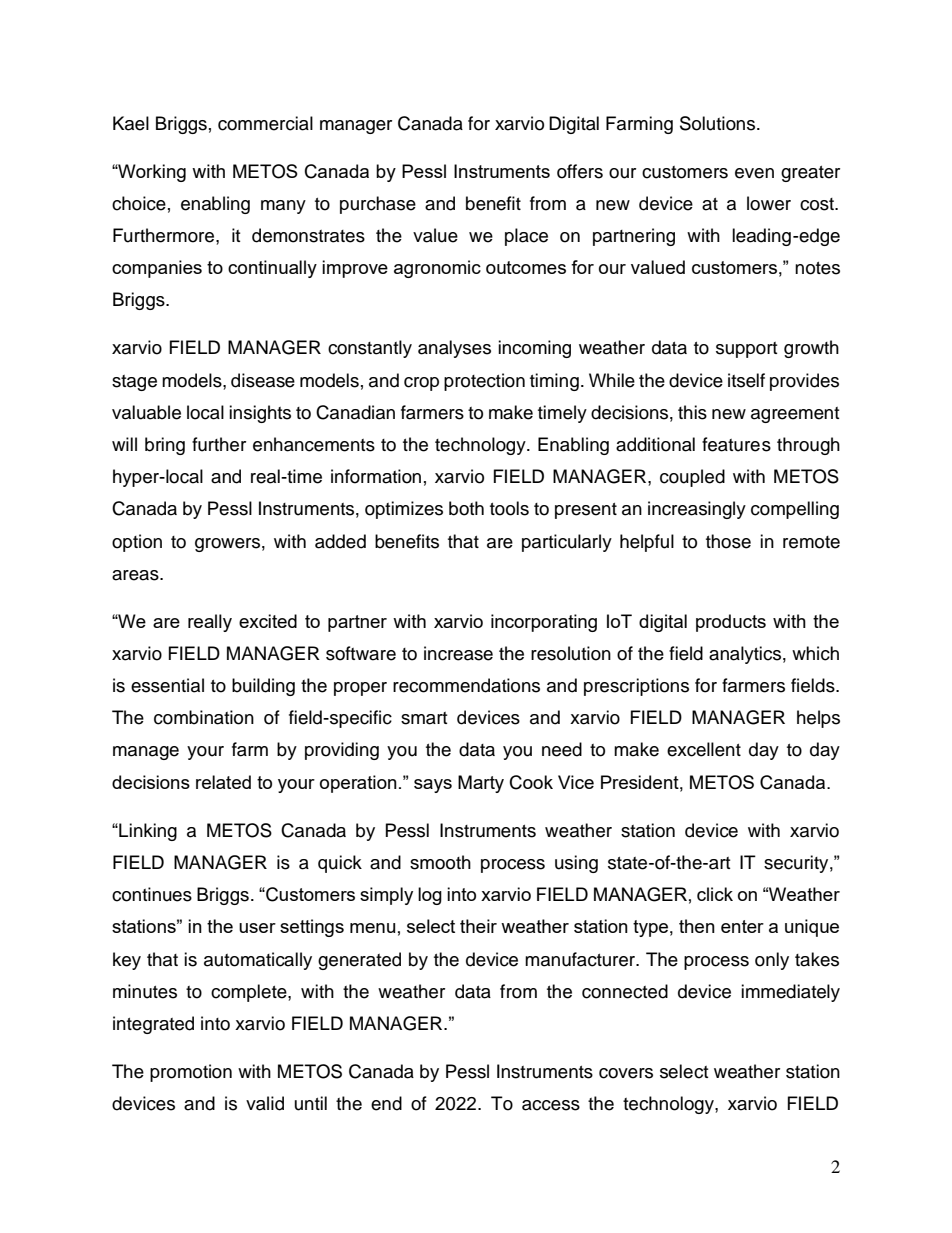 This document has width=952, height=1233. I want to click on products, so click(731, 623).
